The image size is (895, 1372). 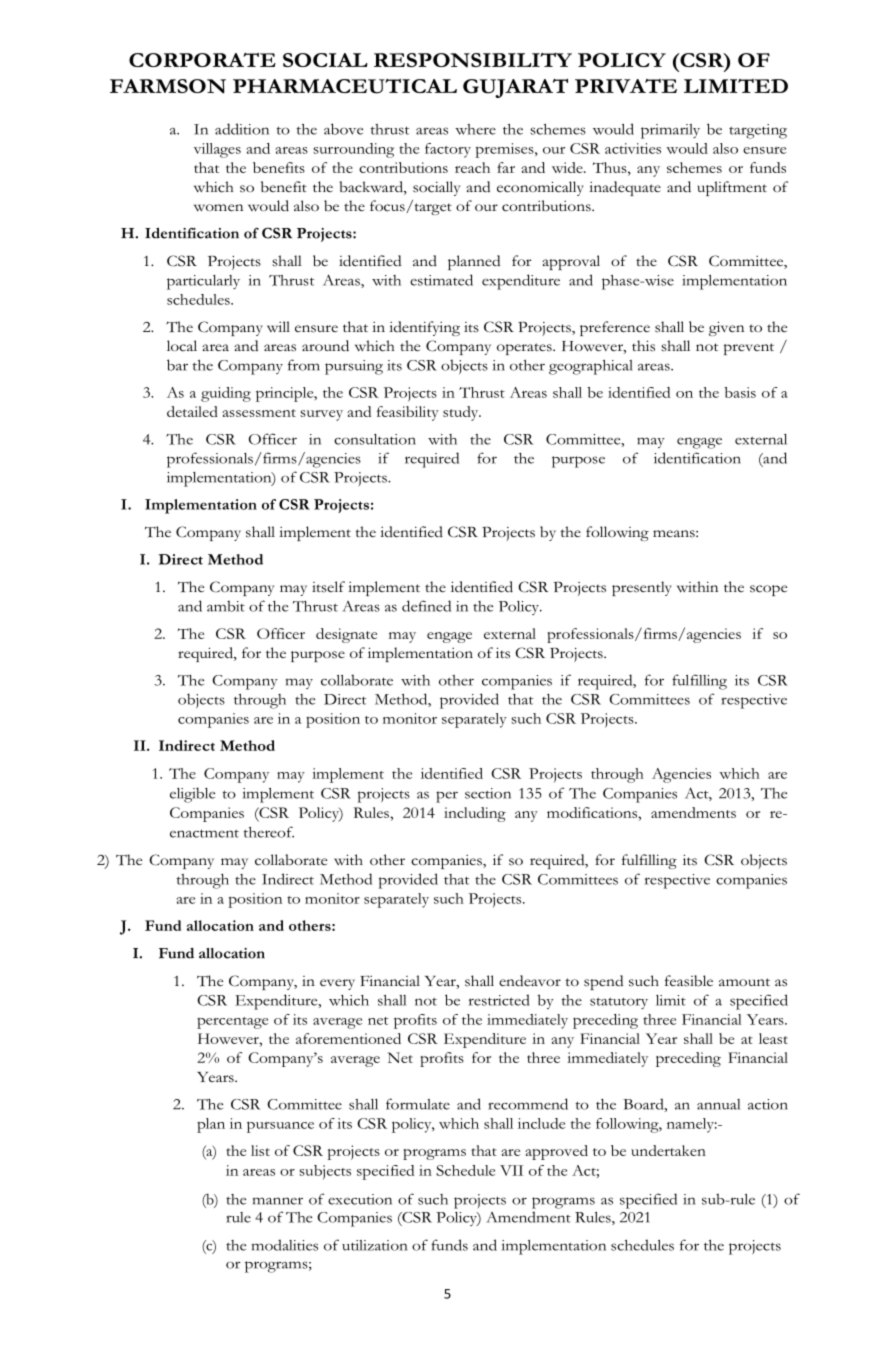 What do you see at coordinates (232, 1023) in the screenshot?
I see `percentage` at bounding box center [232, 1023].
